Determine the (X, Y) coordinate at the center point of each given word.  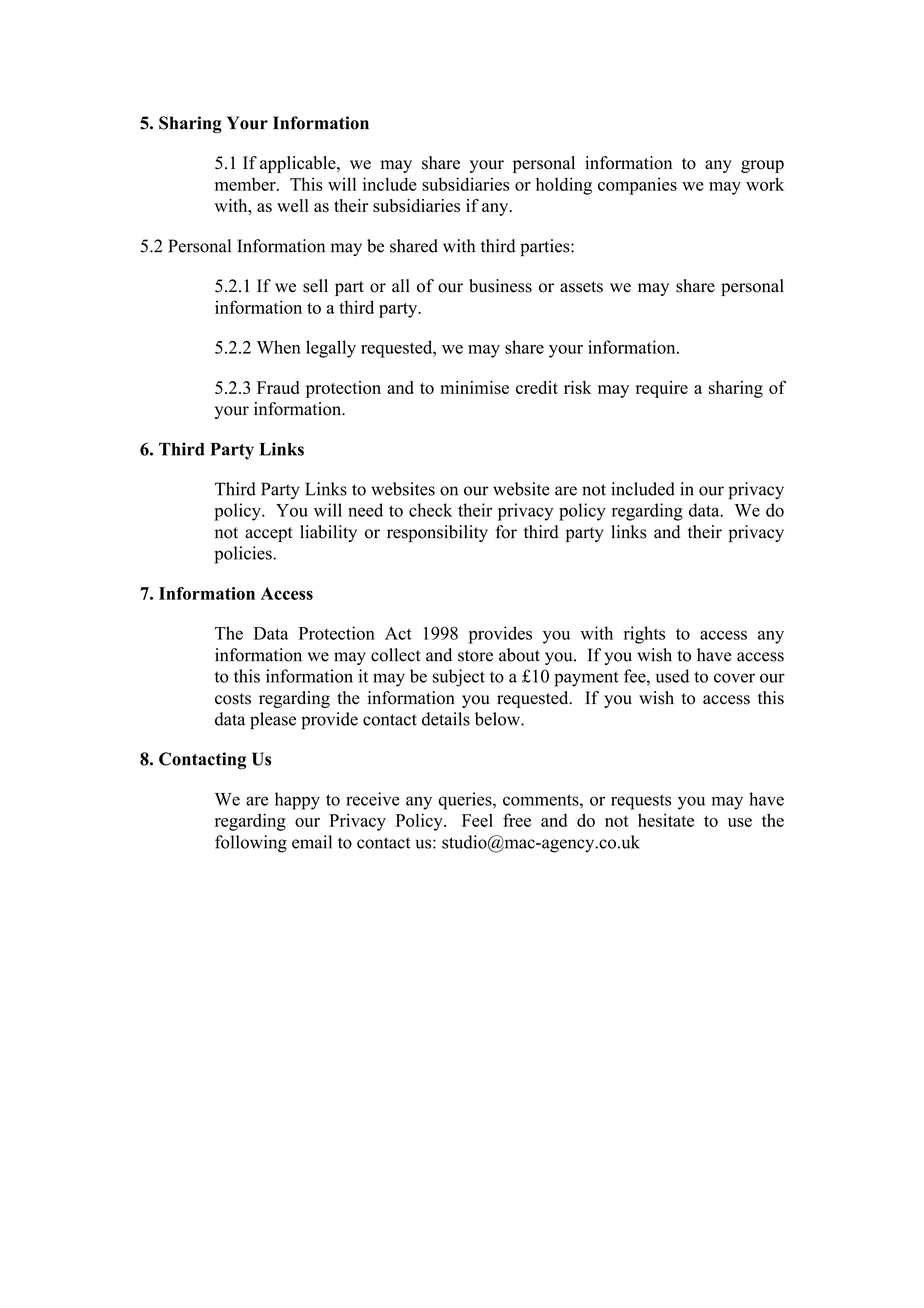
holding (564, 186)
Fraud (278, 387)
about (519, 655)
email (312, 842)
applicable (299, 164)
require (662, 389)
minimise (474, 387)
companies (637, 186)
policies (244, 555)
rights (644, 635)
